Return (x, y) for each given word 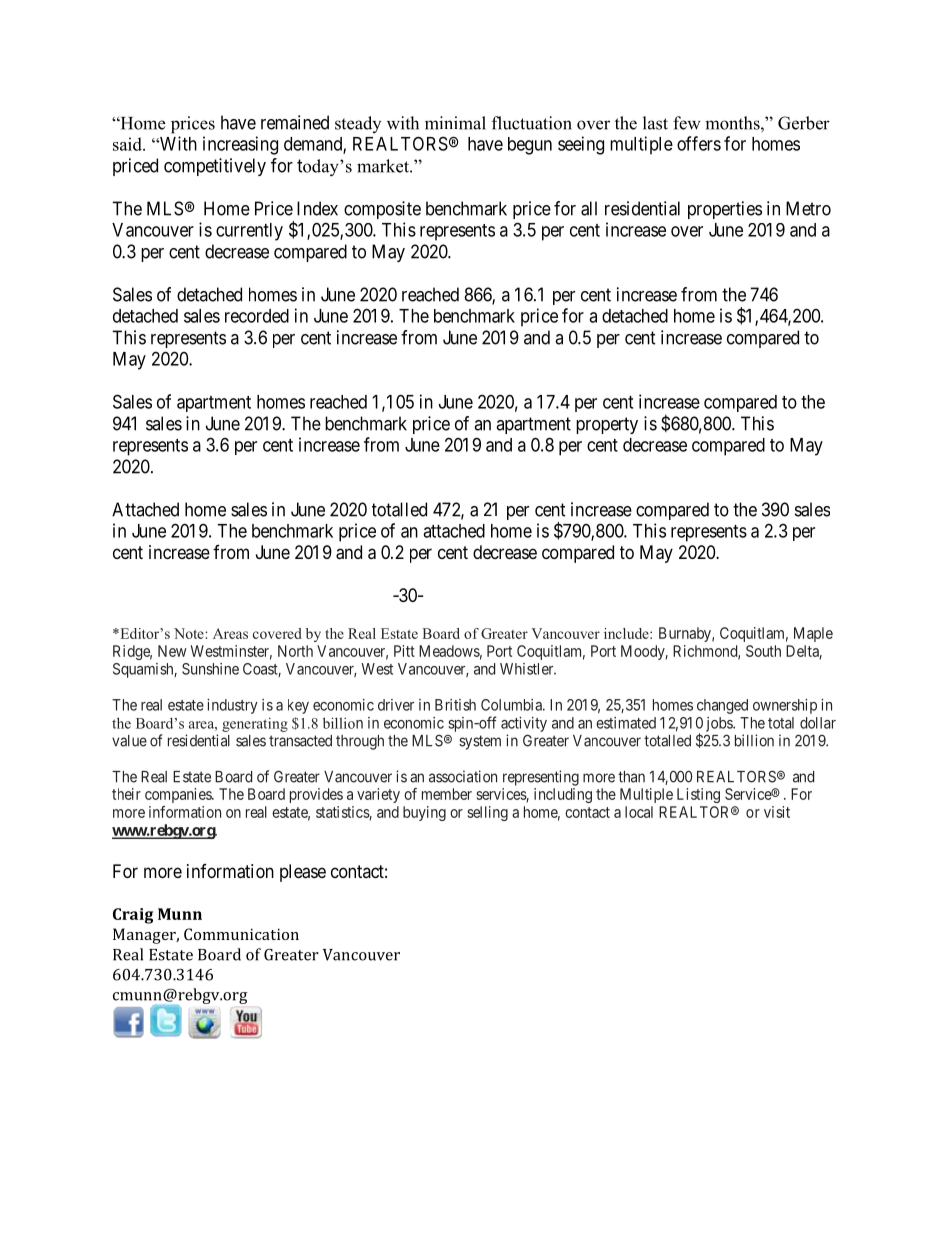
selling (487, 813)
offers (699, 143)
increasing (240, 145)
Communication (241, 934)
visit (777, 812)
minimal (455, 123)
